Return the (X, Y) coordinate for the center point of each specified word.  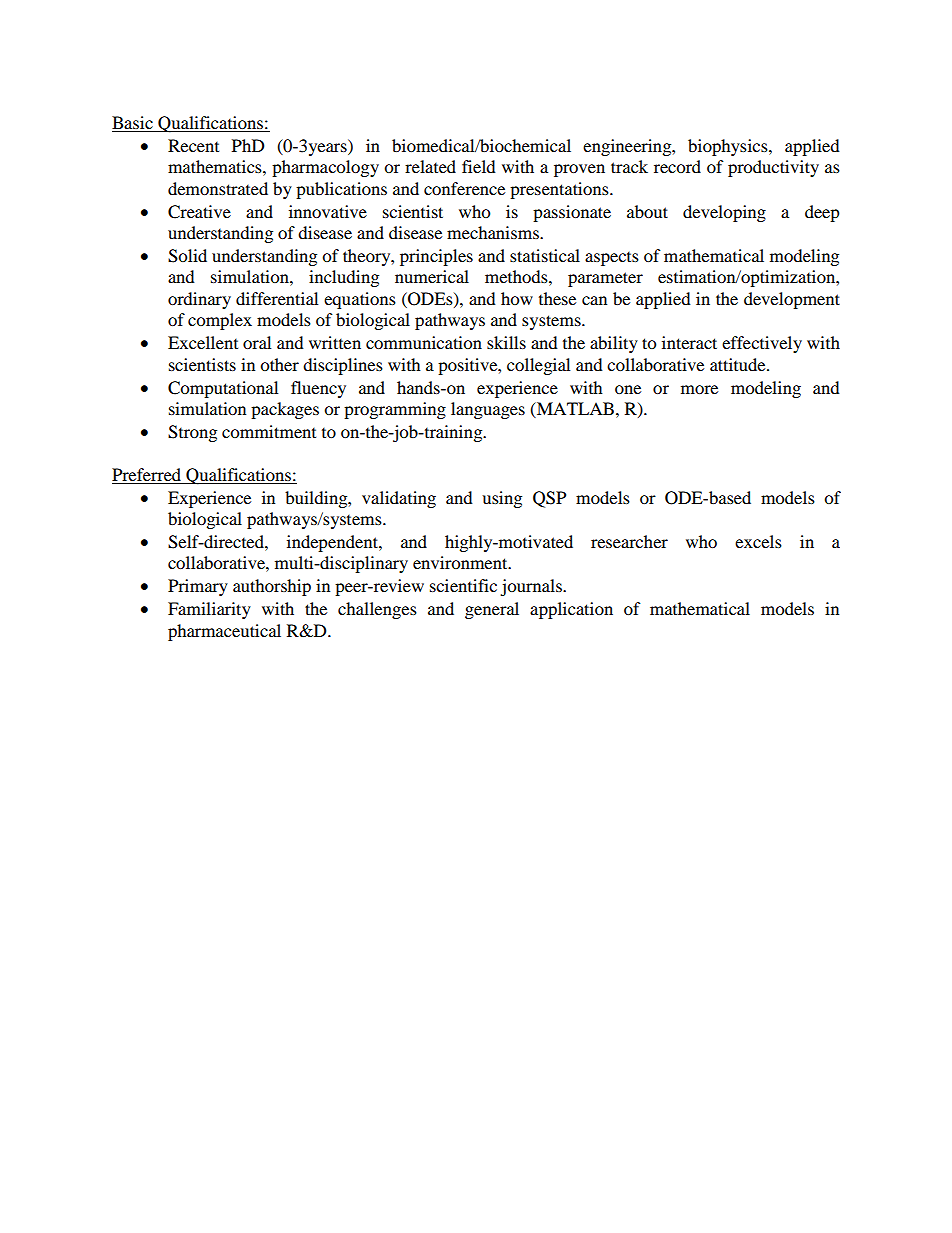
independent (333, 543)
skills (506, 342)
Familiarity (209, 610)
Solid (187, 256)
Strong (192, 433)
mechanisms (494, 232)
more (699, 389)
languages (488, 410)
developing (724, 213)
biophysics (729, 147)
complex (220, 321)
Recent (193, 145)
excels (758, 541)
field (479, 166)
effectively (762, 344)
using (502, 499)
